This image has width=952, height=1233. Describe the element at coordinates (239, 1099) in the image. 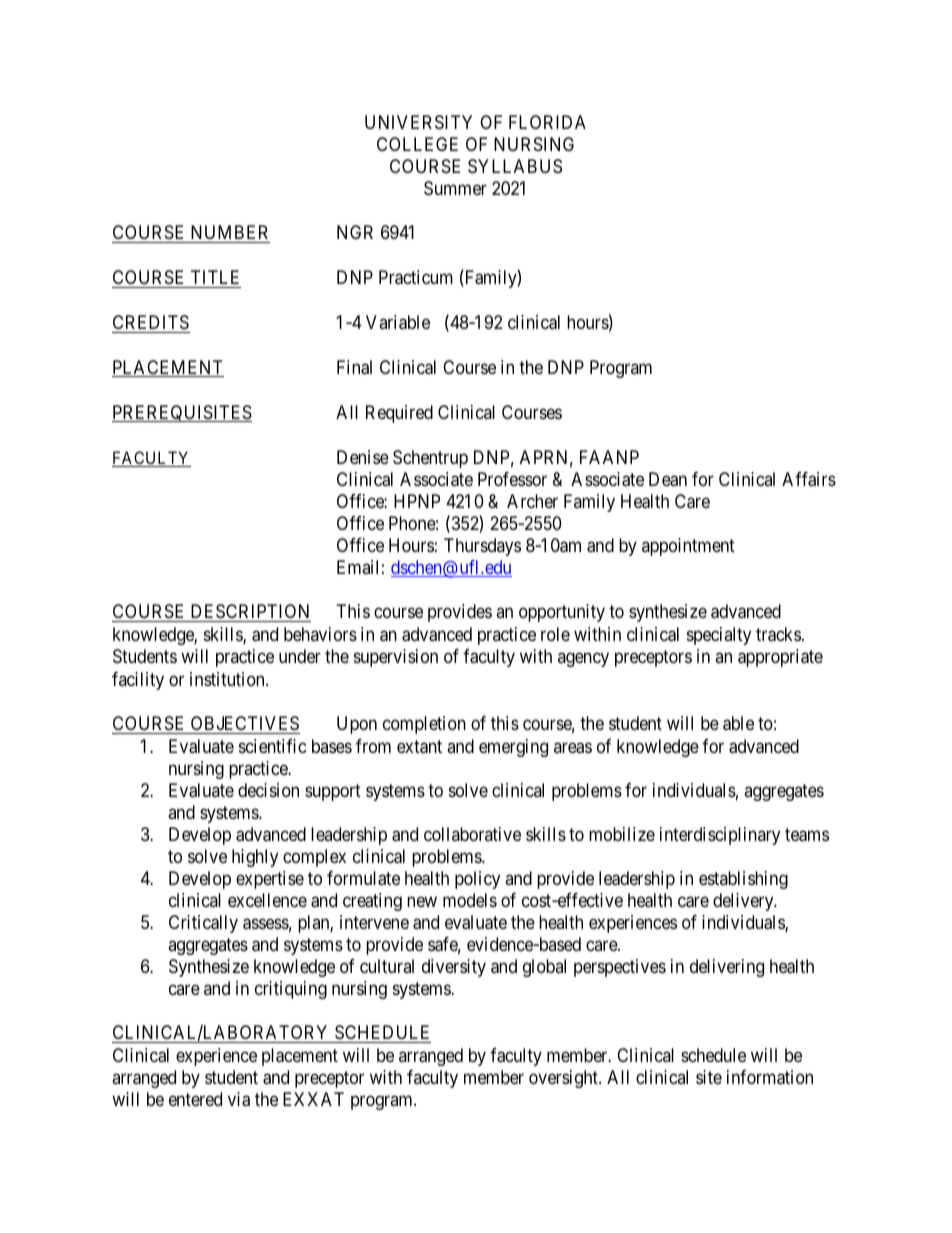

I see `via` at that location.
